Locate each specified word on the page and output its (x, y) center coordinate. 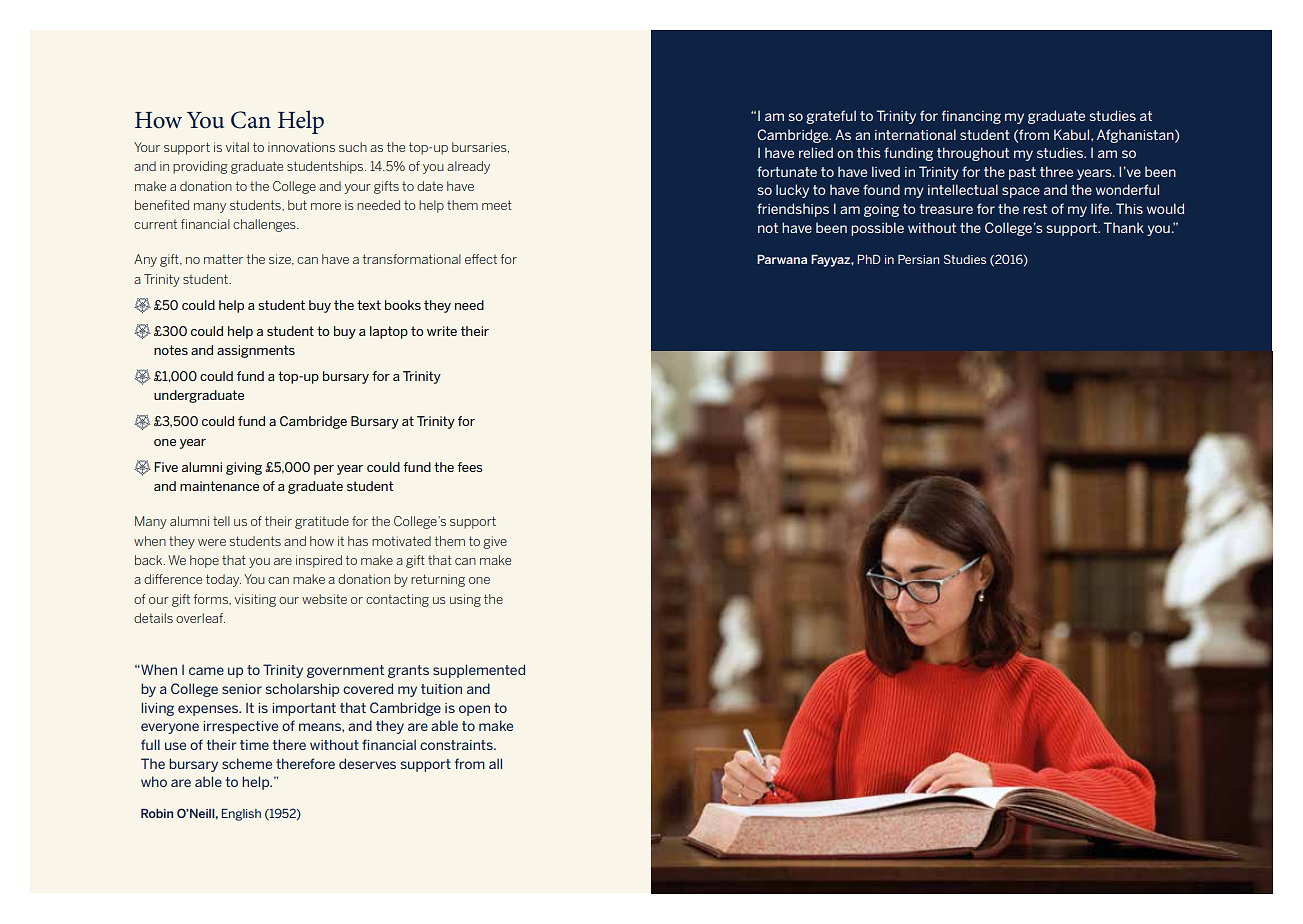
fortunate (787, 171)
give (495, 542)
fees (469, 467)
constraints (457, 745)
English (241, 815)
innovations (301, 147)
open (474, 710)
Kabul (1073, 134)
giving (244, 468)
